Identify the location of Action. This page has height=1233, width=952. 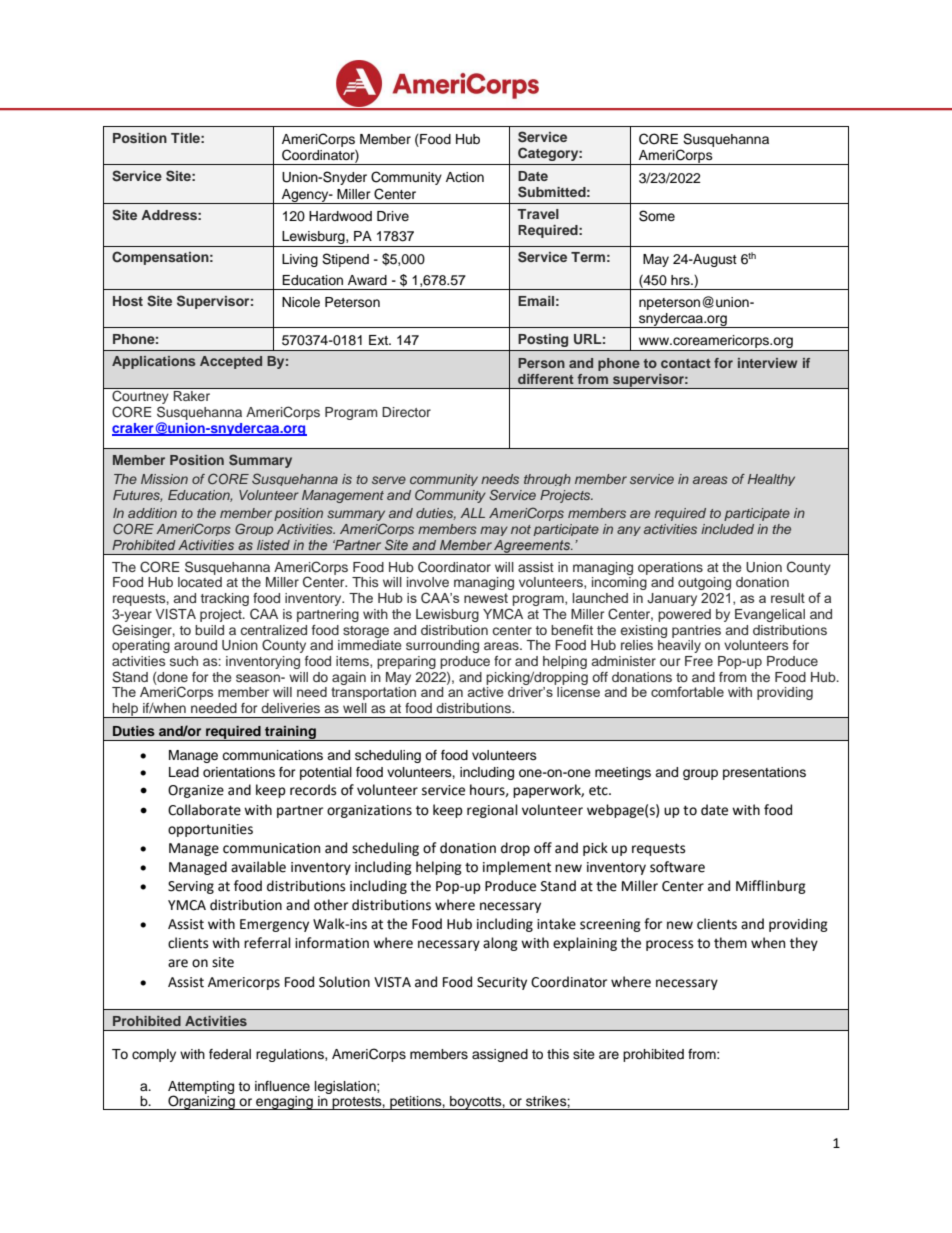
(465, 177).
